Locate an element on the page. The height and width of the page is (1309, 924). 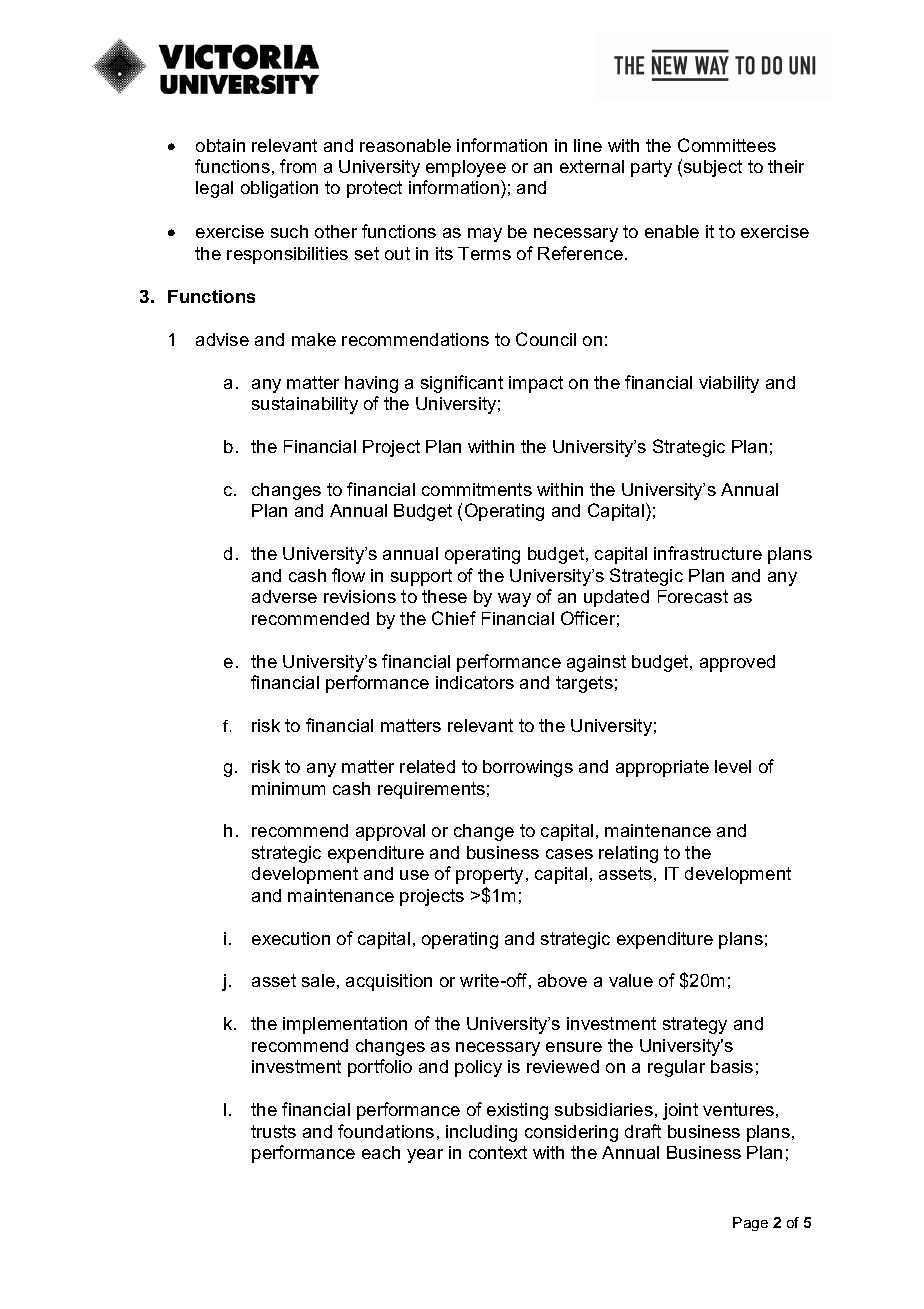
employee is located at coordinates (466, 168).
